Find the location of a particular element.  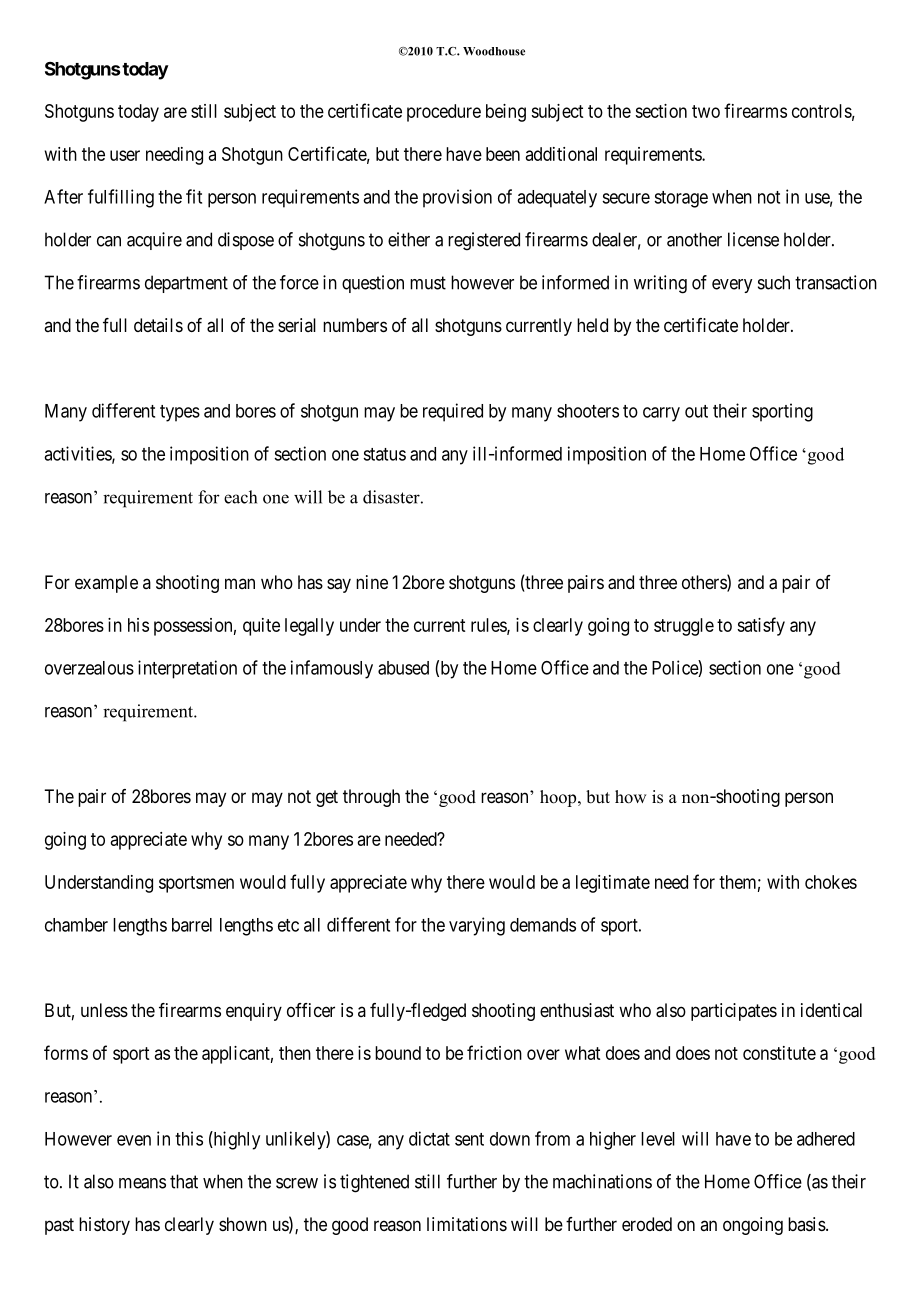

abused is located at coordinates (403, 668).
